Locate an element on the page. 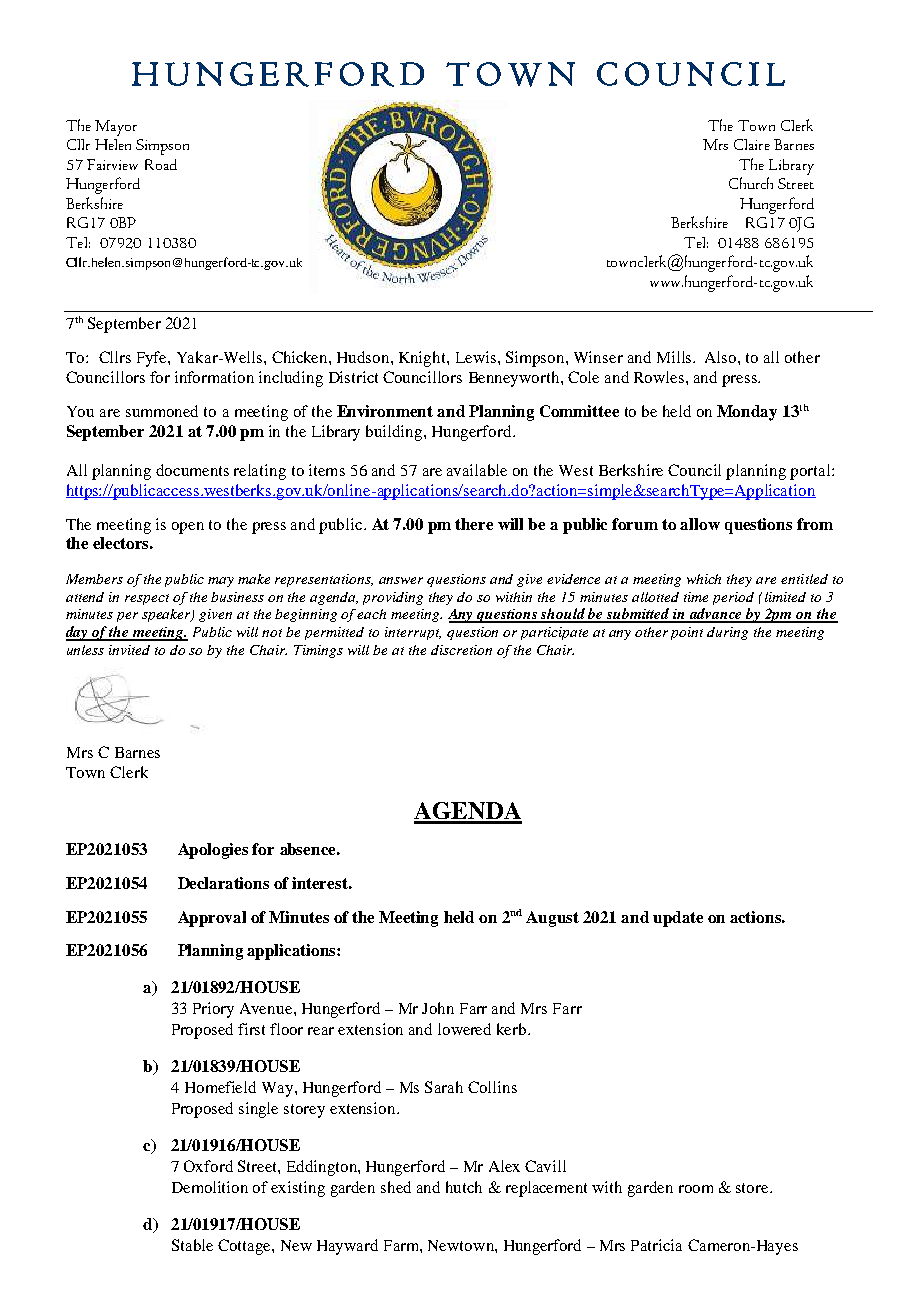 This document has height=1308, width=924. allow is located at coordinates (700, 524).
